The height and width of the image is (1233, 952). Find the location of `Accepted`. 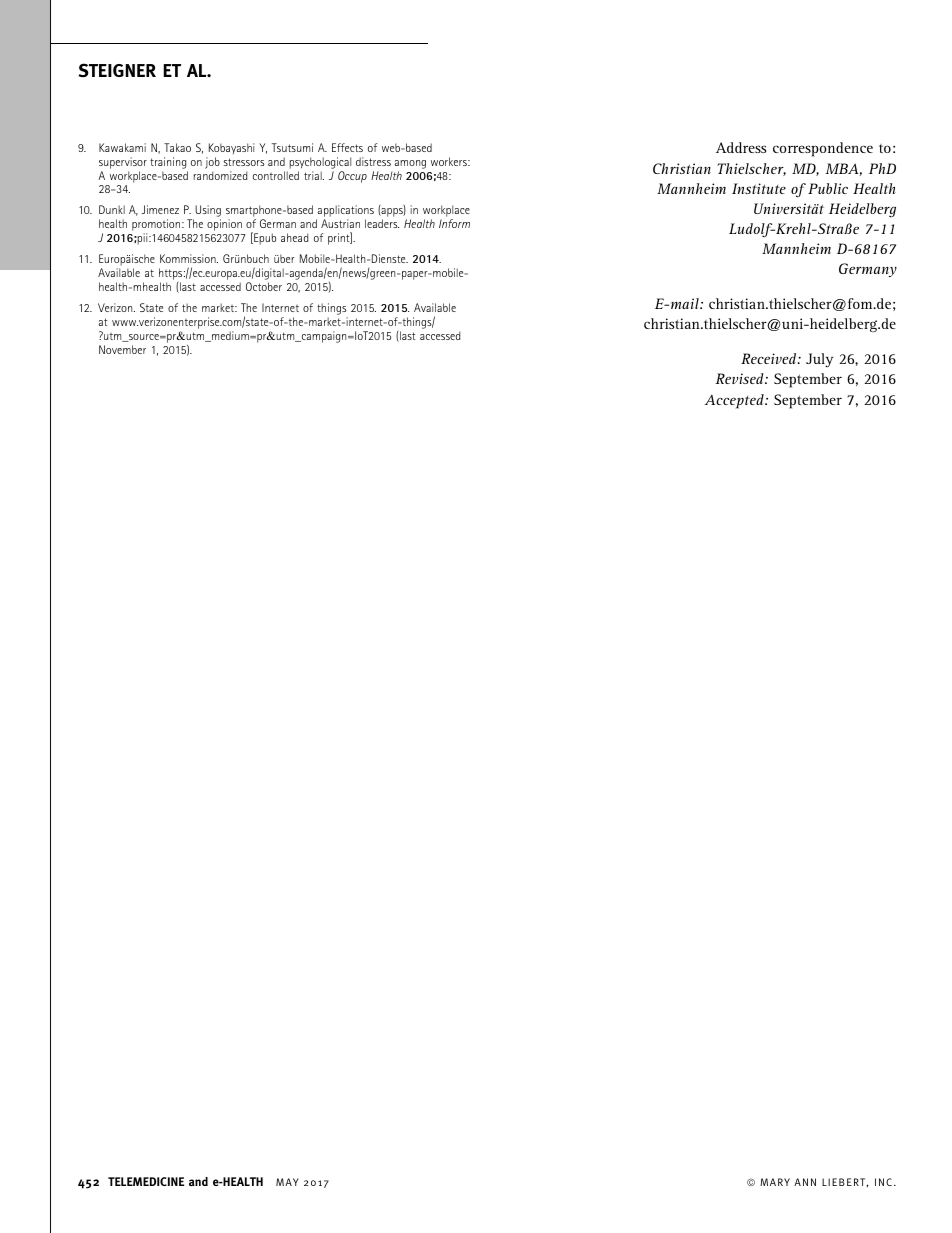

Accepted is located at coordinates (735, 401).
